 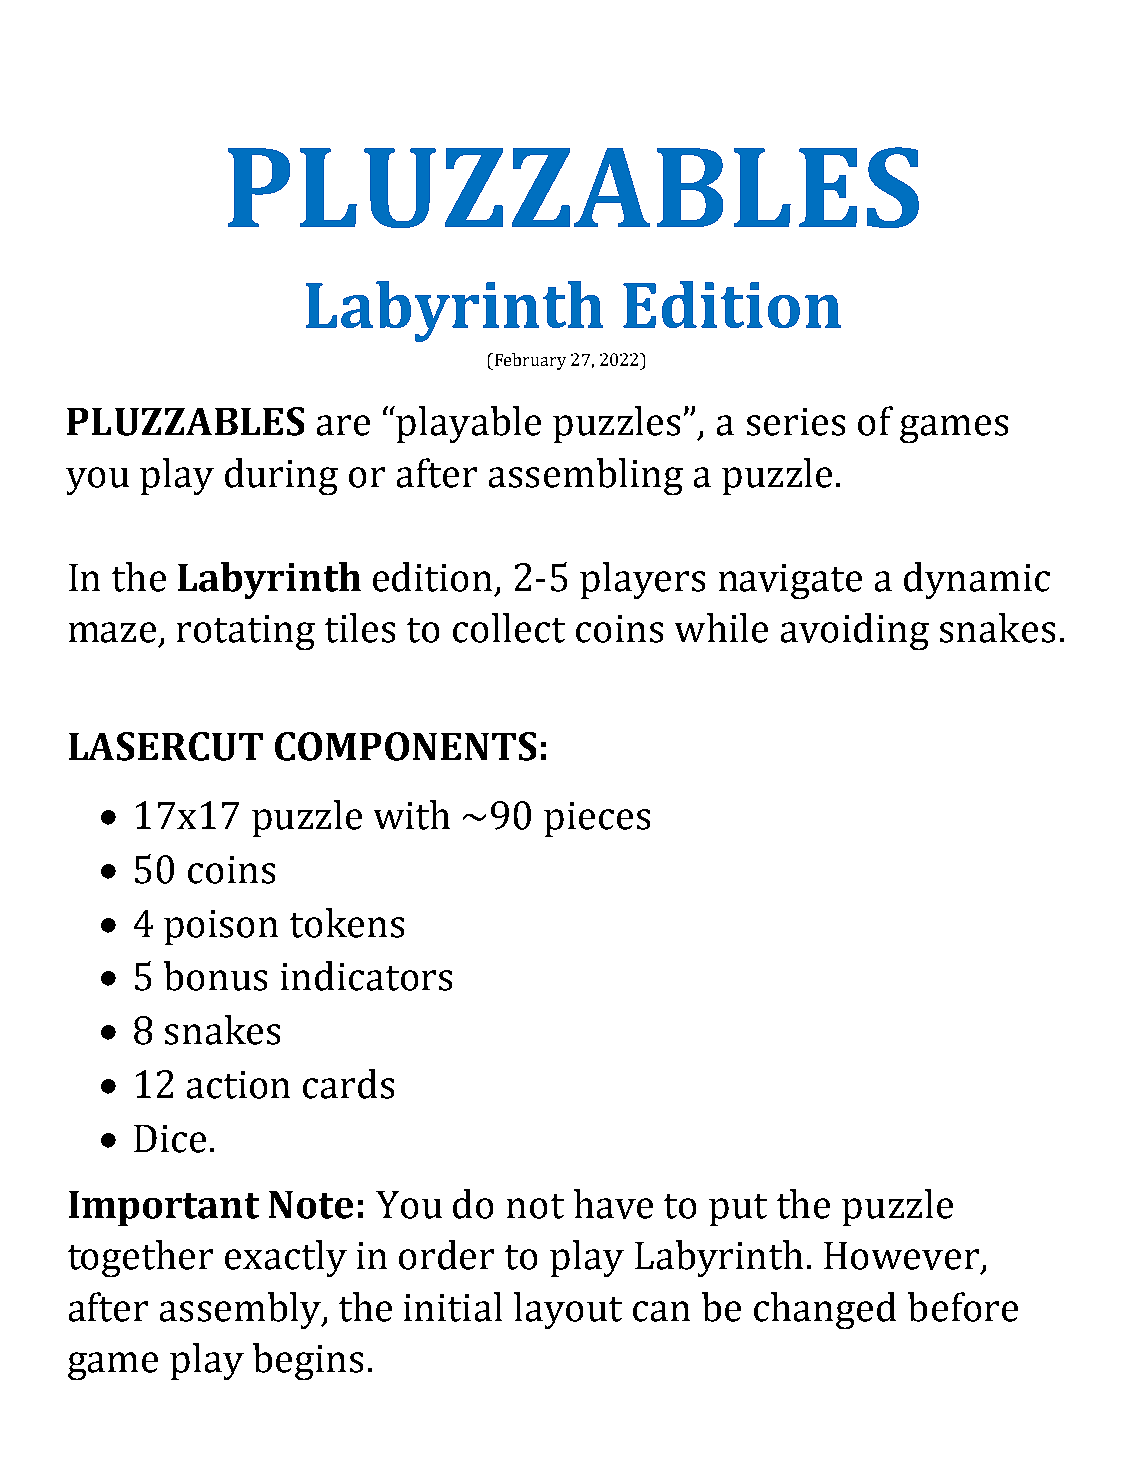 I want to click on are, so click(x=343, y=425).
